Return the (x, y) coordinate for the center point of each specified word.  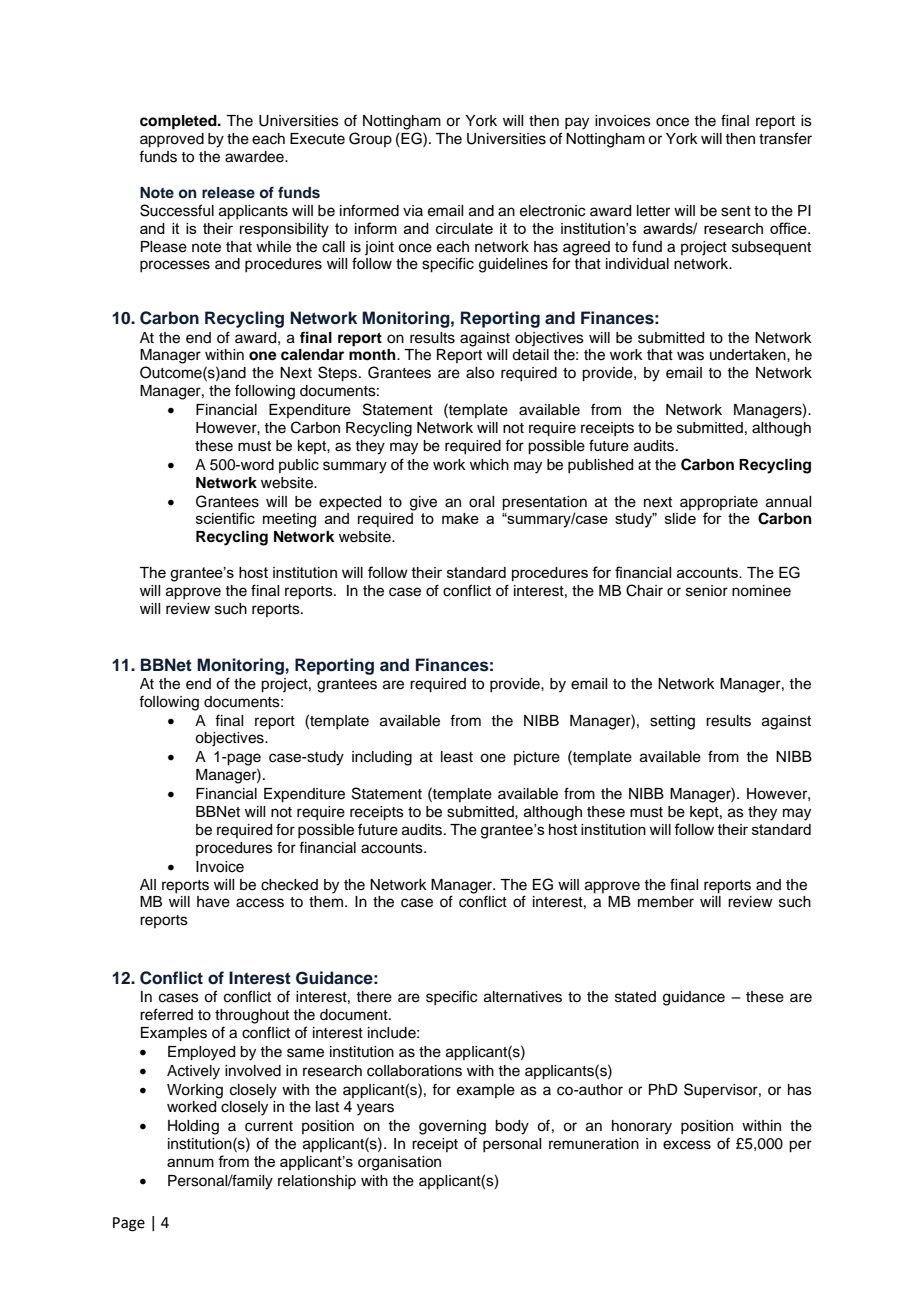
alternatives (523, 997)
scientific (225, 518)
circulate (464, 228)
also (480, 373)
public (299, 466)
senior (707, 591)
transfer (785, 138)
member (666, 902)
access (260, 903)
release (228, 193)
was (690, 356)
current (269, 1126)
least (457, 757)
